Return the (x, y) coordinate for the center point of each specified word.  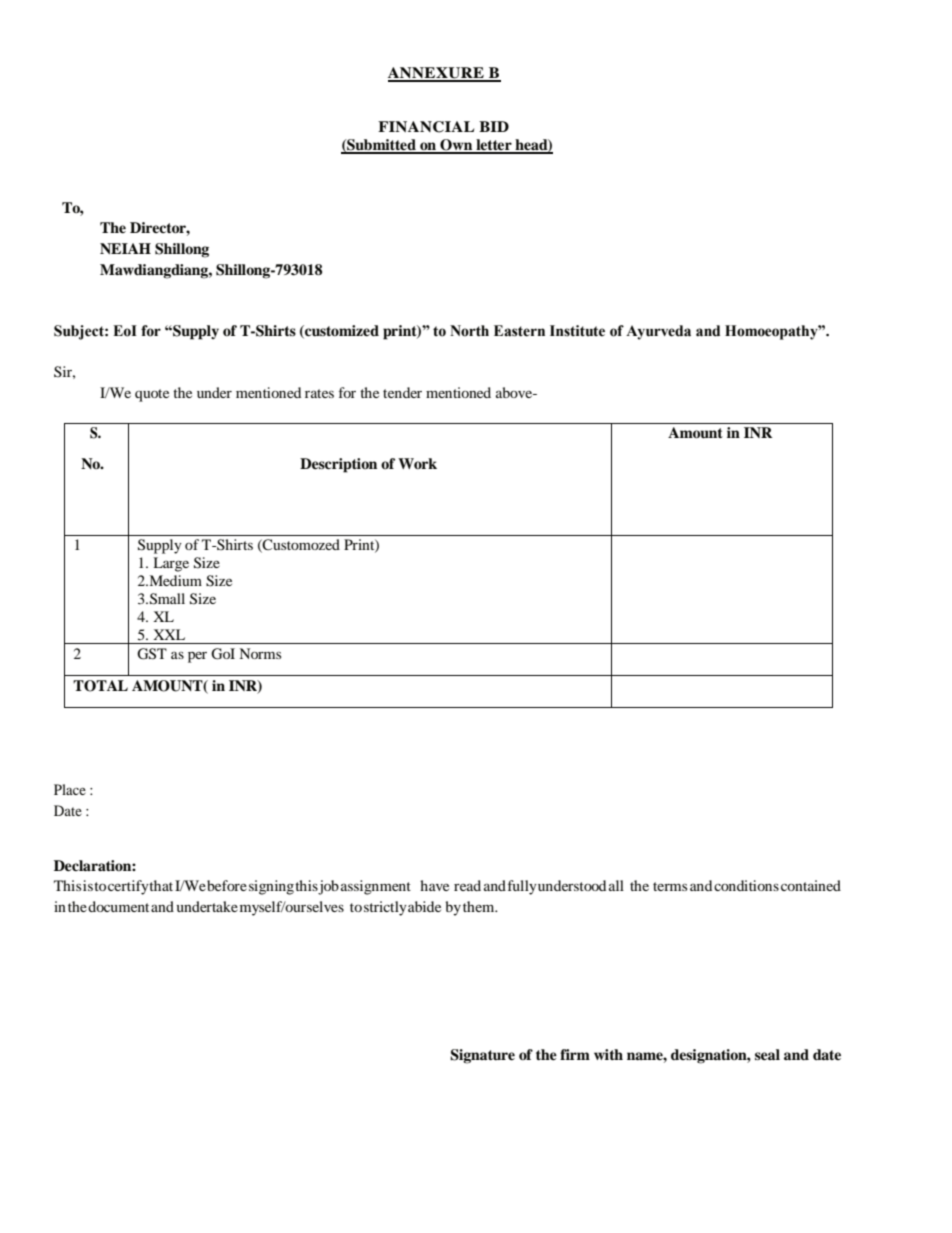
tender (402, 392)
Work (417, 463)
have (434, 885)
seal (767, 1055)
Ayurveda (658, 332)
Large (171, 564)
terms (670, 886)
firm (575, 1054)
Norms (260, 653)
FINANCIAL (426, 127)
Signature (482, 1056)
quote (152, 395)
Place (70, 789)
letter (494, 146)
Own (456, 146)
